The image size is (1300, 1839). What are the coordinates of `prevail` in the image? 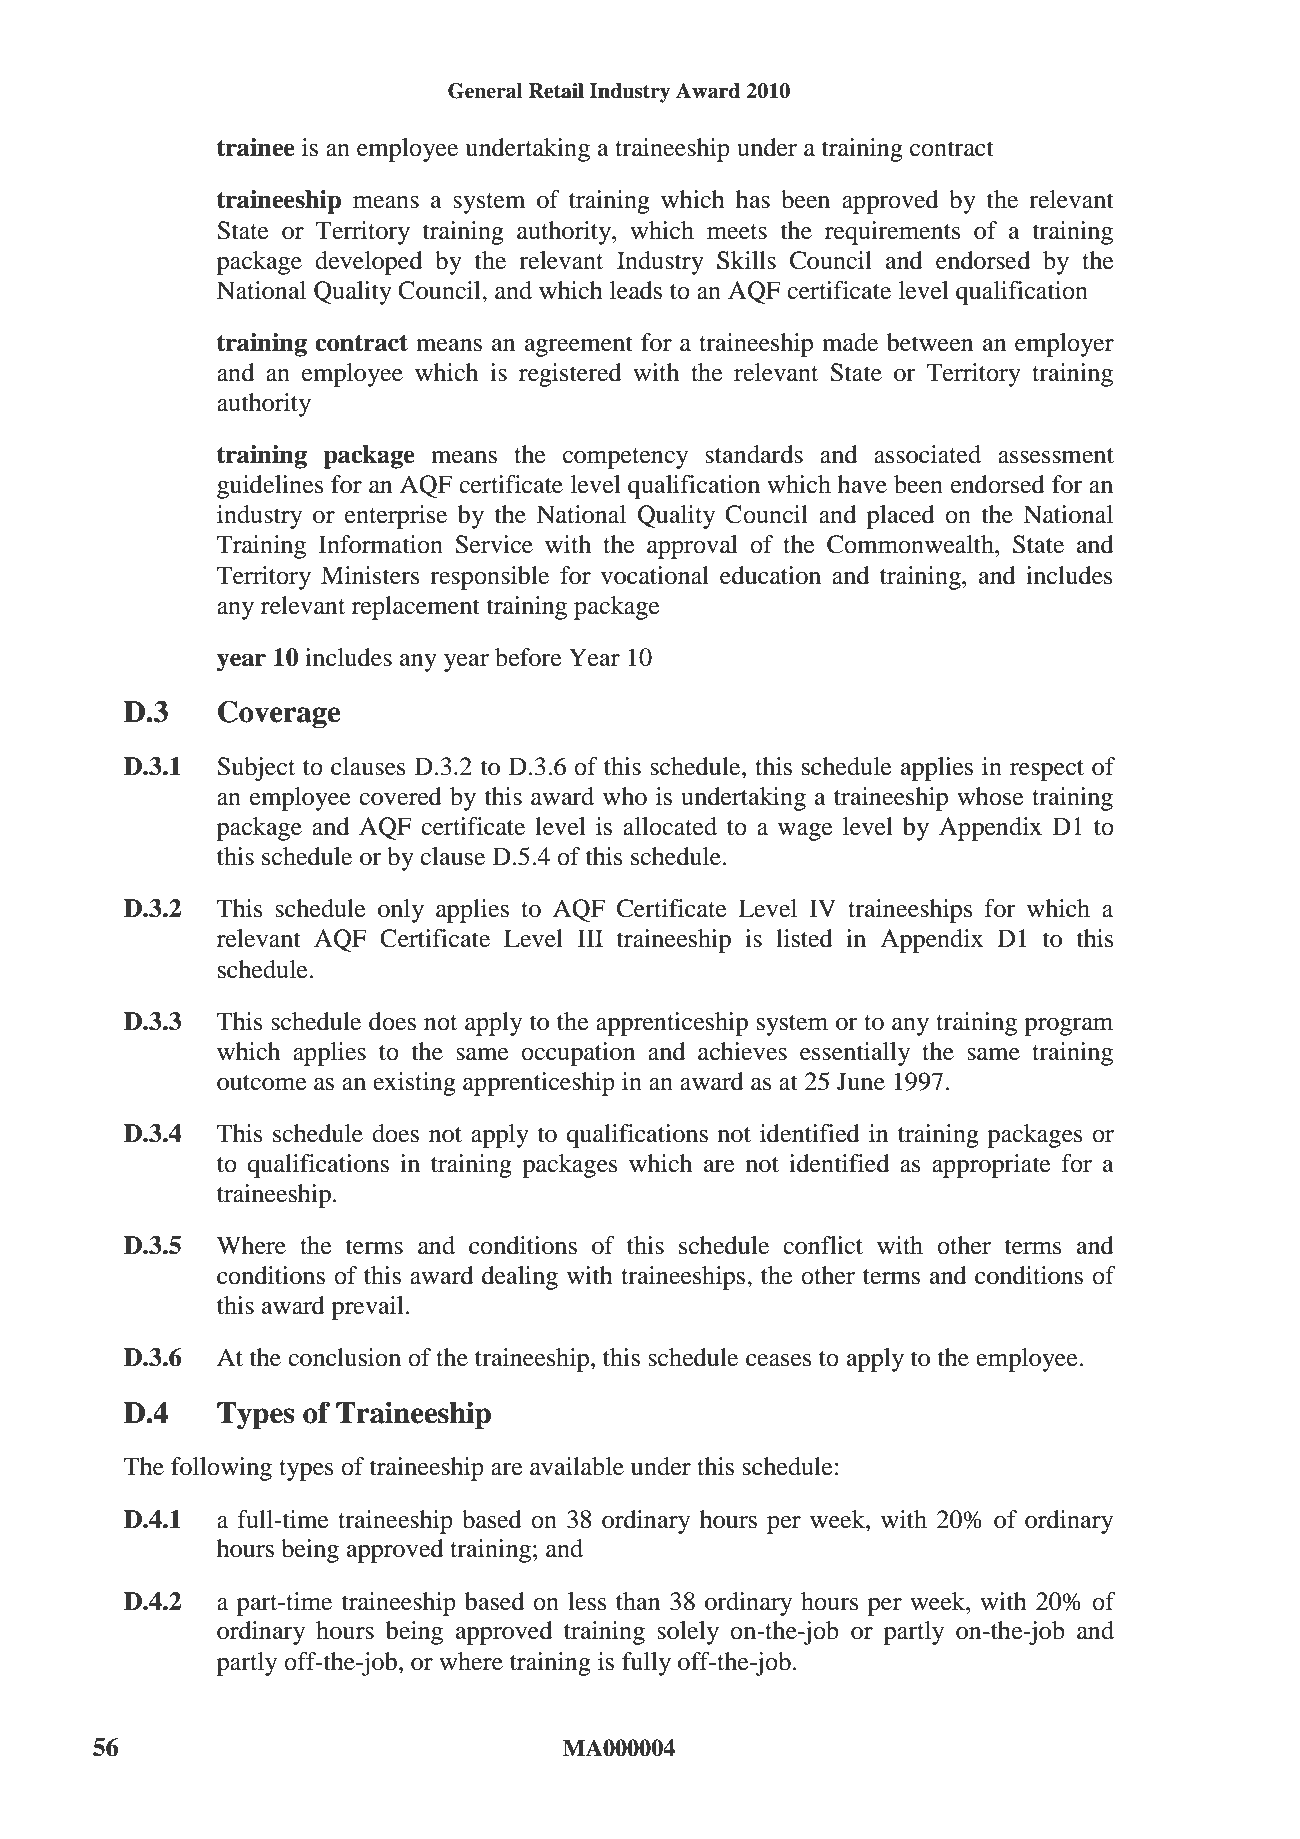 It's located at (368, 1308).
